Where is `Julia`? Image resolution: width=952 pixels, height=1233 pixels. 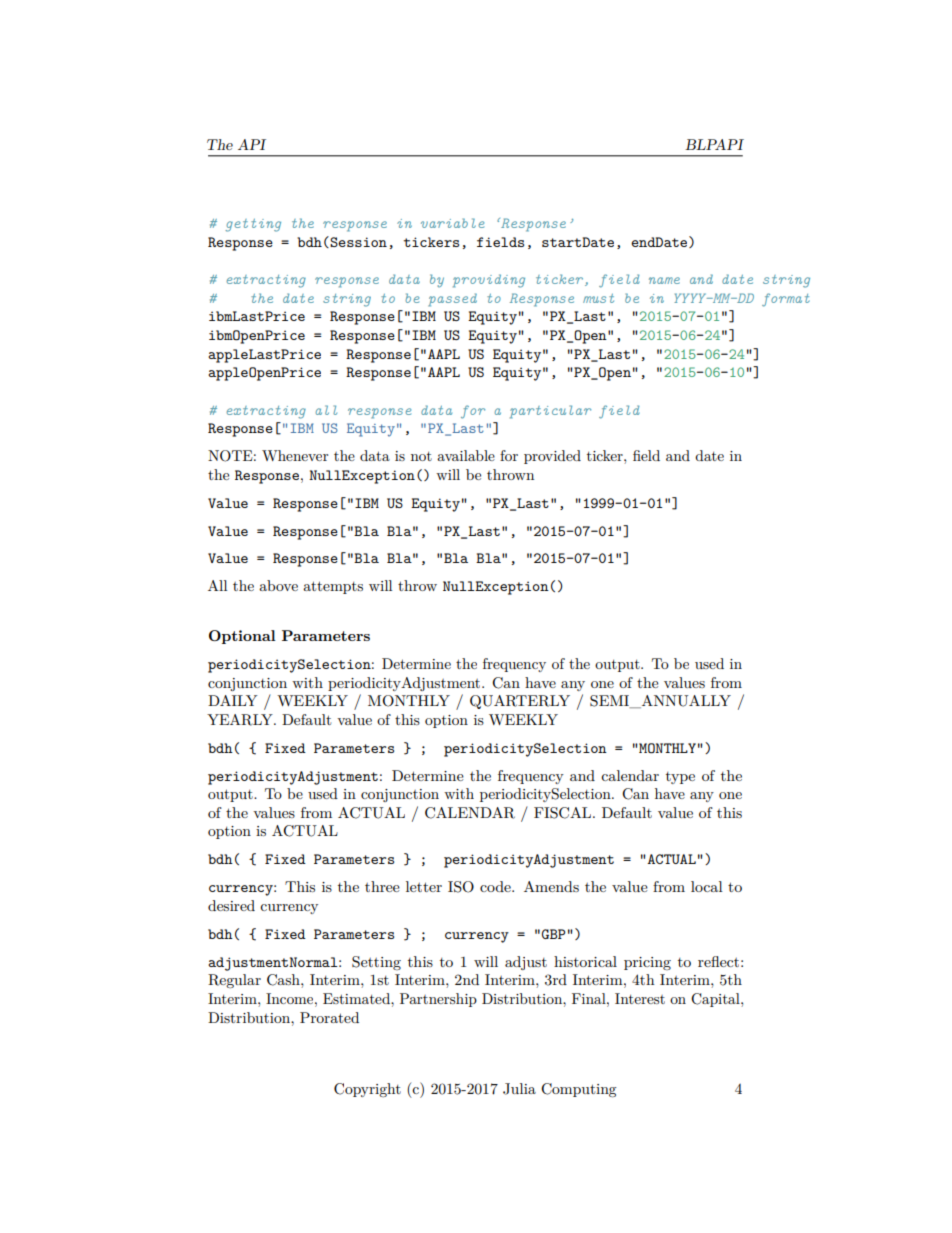 Julia is located at coordinates (519, 1089).
